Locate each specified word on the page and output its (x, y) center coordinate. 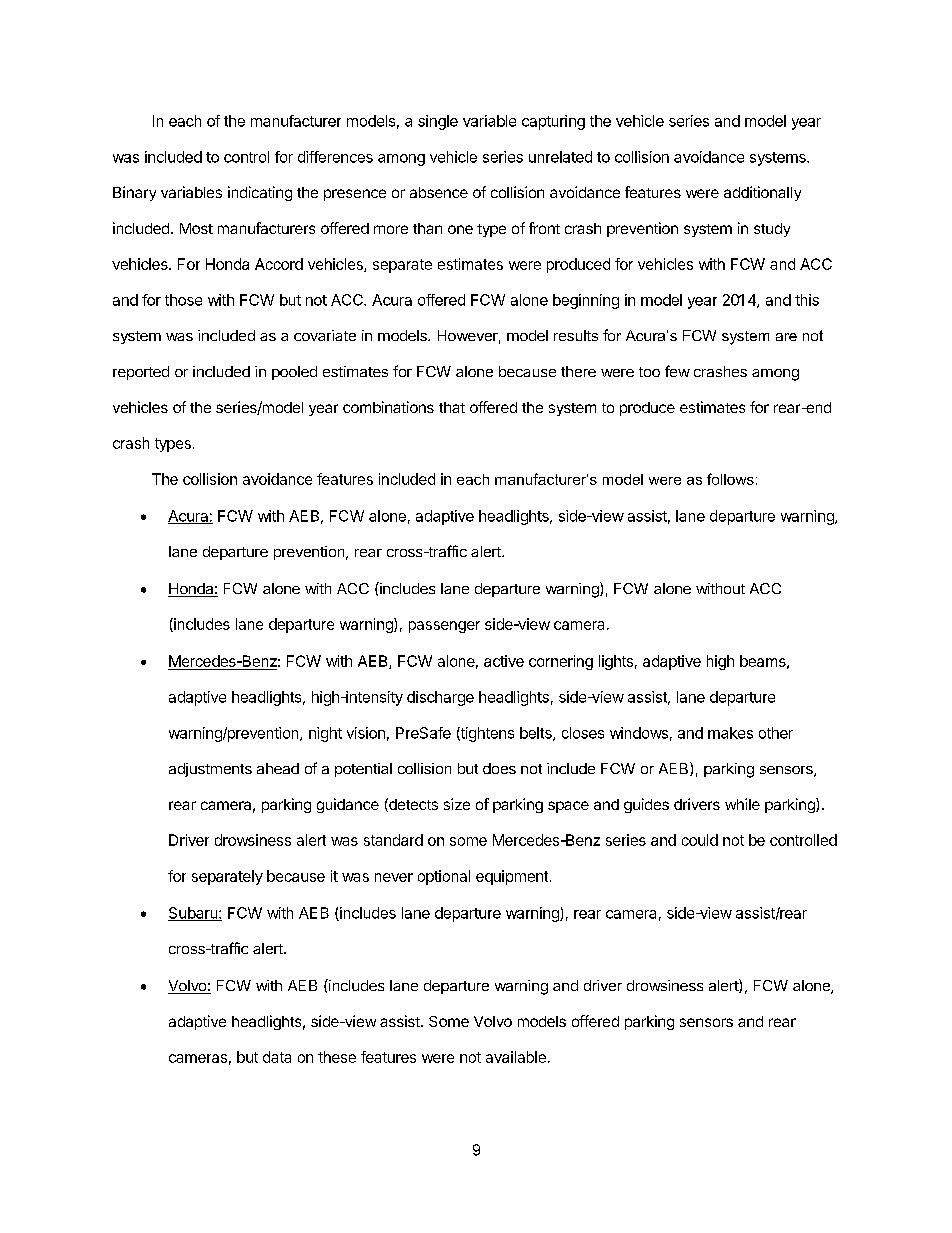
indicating (260, 193)
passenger (444, 627)
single (438, 122)
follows (730, 479)
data (277, 1057)
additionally (762, 193)
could (700, 840)
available (516, 1057)
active (504, 661)
